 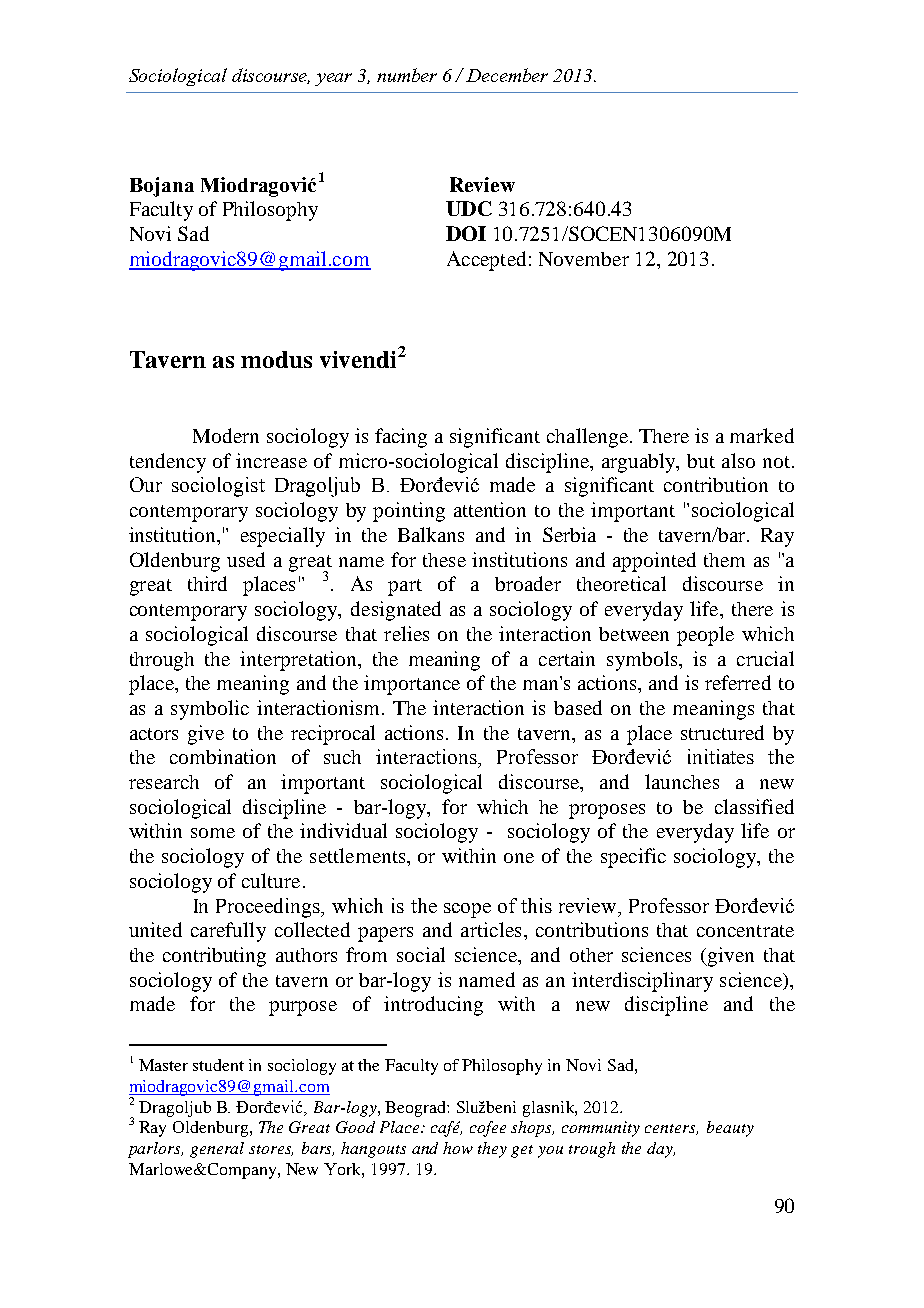 What do you see at coordinates (210, 710) in the page?
I see `symbolic` at bounding box center [210, 710].
